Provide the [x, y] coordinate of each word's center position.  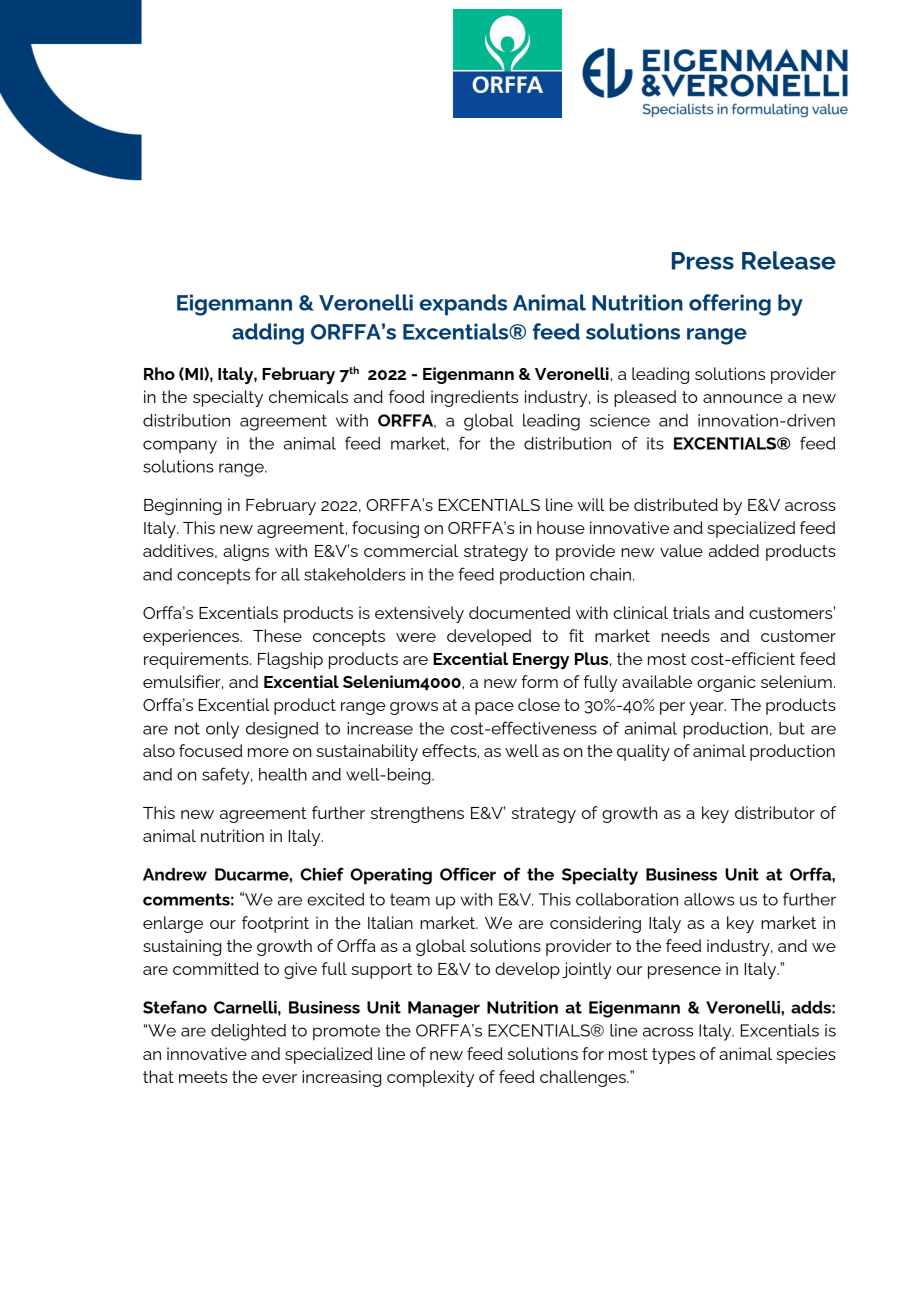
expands [463, 305]
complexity [430, 1078]
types [673, 1056]
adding [268, 334]
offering [730, 305]
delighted [248, 1032]
